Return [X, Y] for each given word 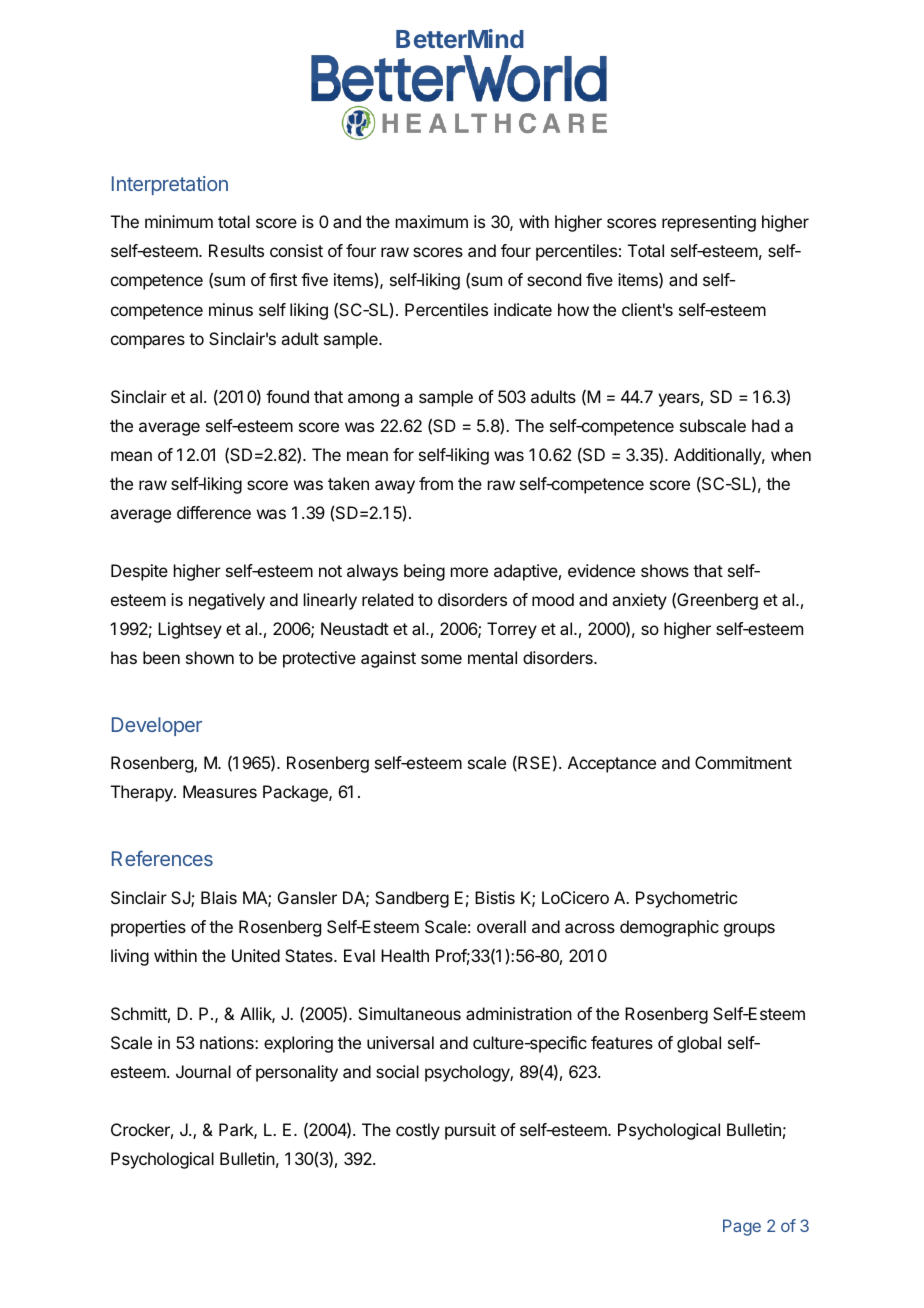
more [469, 572]
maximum [432, 221]
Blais [219, 897]
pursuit [470, 1131]
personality [297, 1073]
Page [742, 1227]
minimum [179, 221]
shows [665, 570]
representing [709, 223]
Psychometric [686, 899]
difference [214, 512]
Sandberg [412, 899]
